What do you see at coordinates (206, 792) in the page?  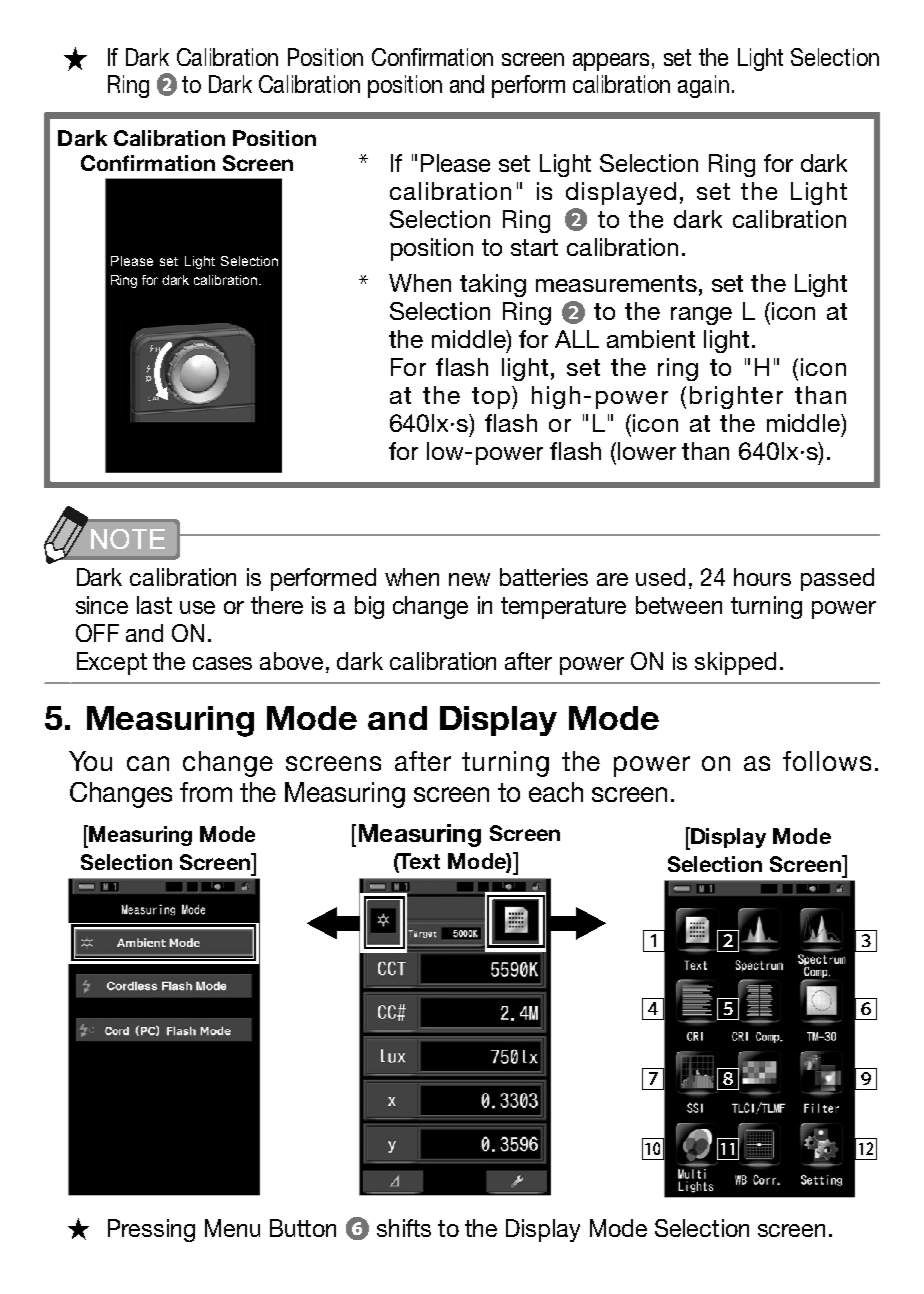 I see `from` at bounding box center [206, 792].
